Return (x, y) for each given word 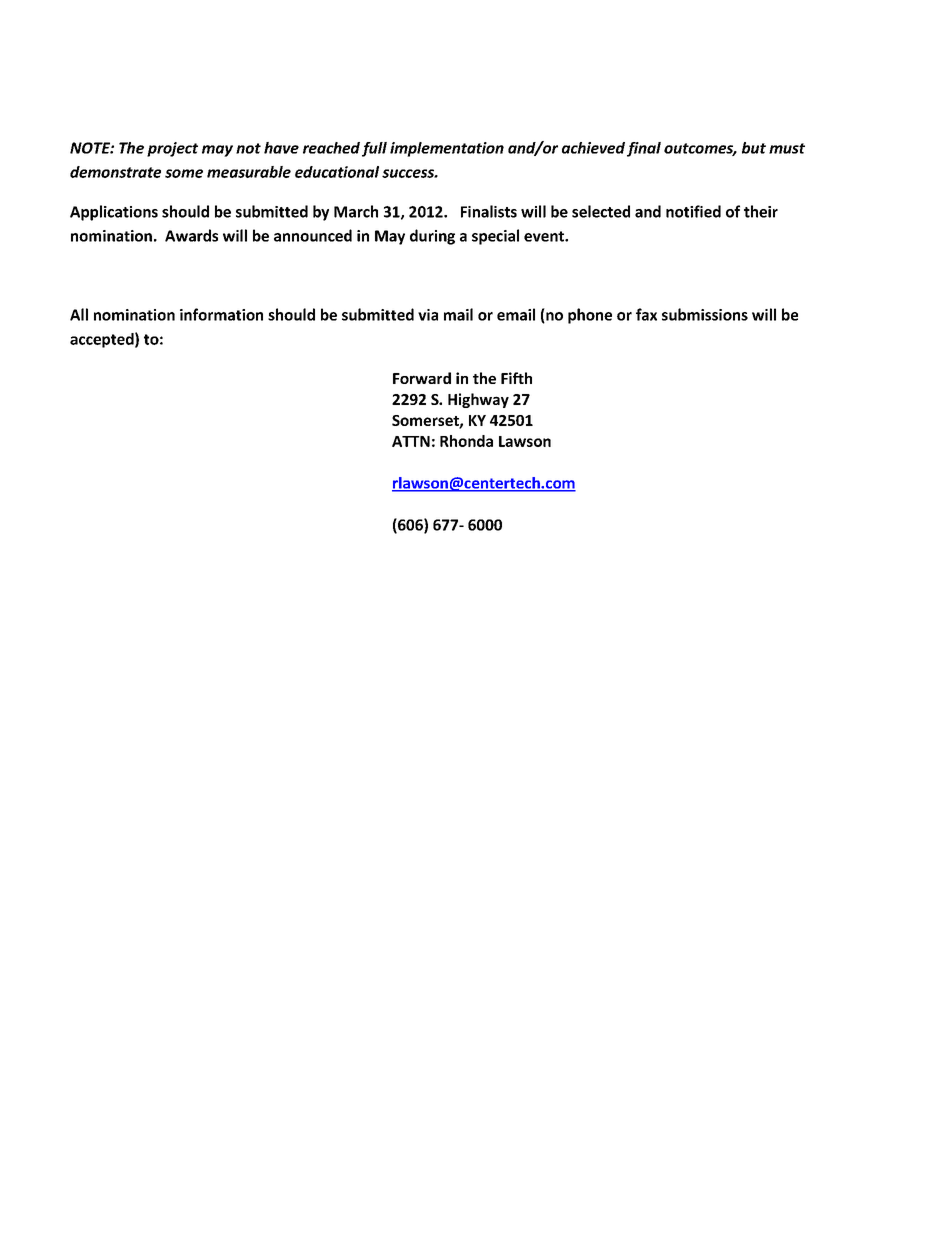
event (545, 236)
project (172, 149)
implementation (447, 149)
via (428, 315)
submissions (705, 314)
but (754, 148)
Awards (191, 235)
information (221, 314)
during (432, 237)
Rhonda (466, 441)
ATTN (411, 441)
